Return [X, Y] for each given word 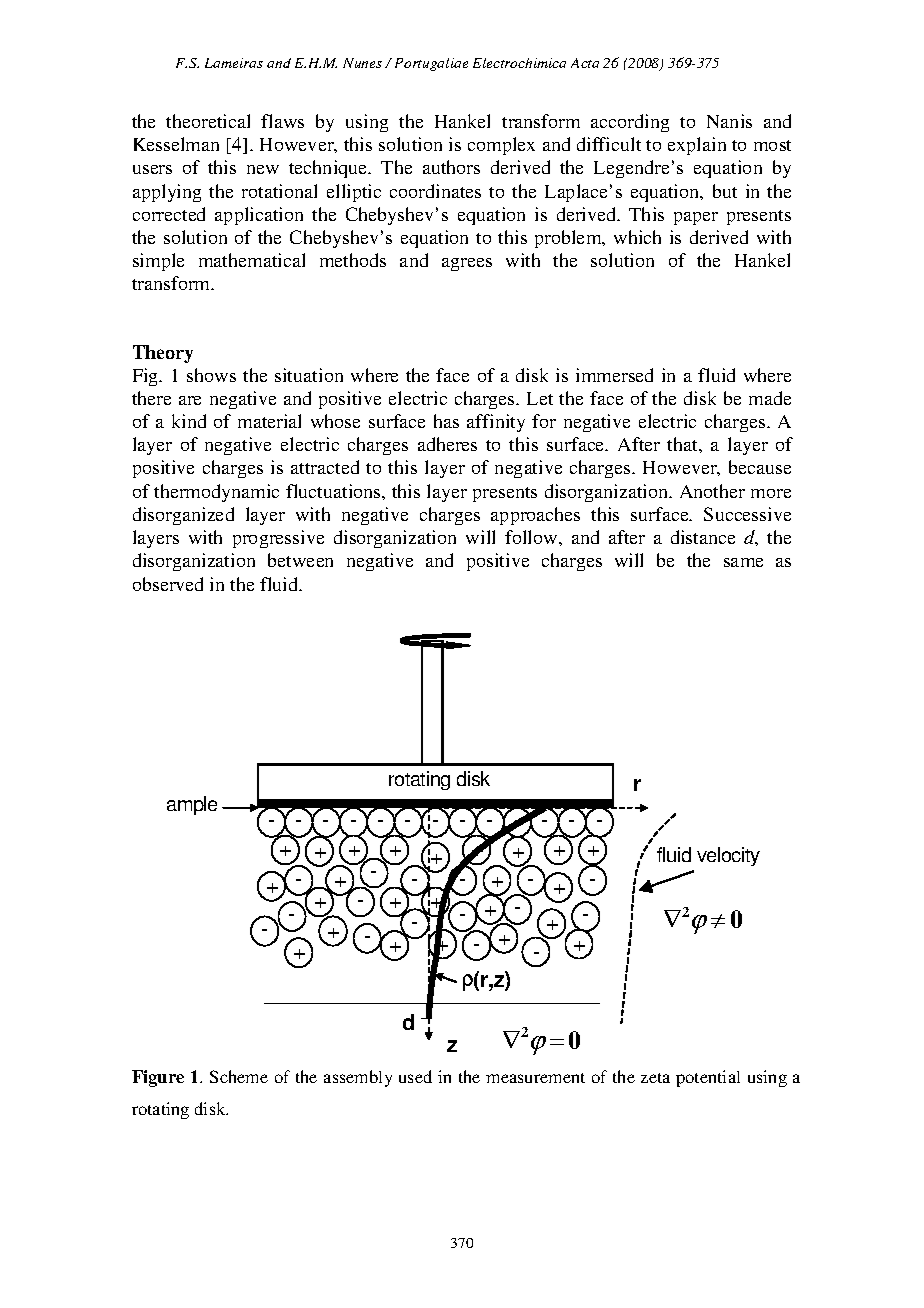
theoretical [208, 121]
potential [708, 1078]
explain [697, 146]
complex [501, 146]
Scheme [239, 1076]
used [415, 1076]
